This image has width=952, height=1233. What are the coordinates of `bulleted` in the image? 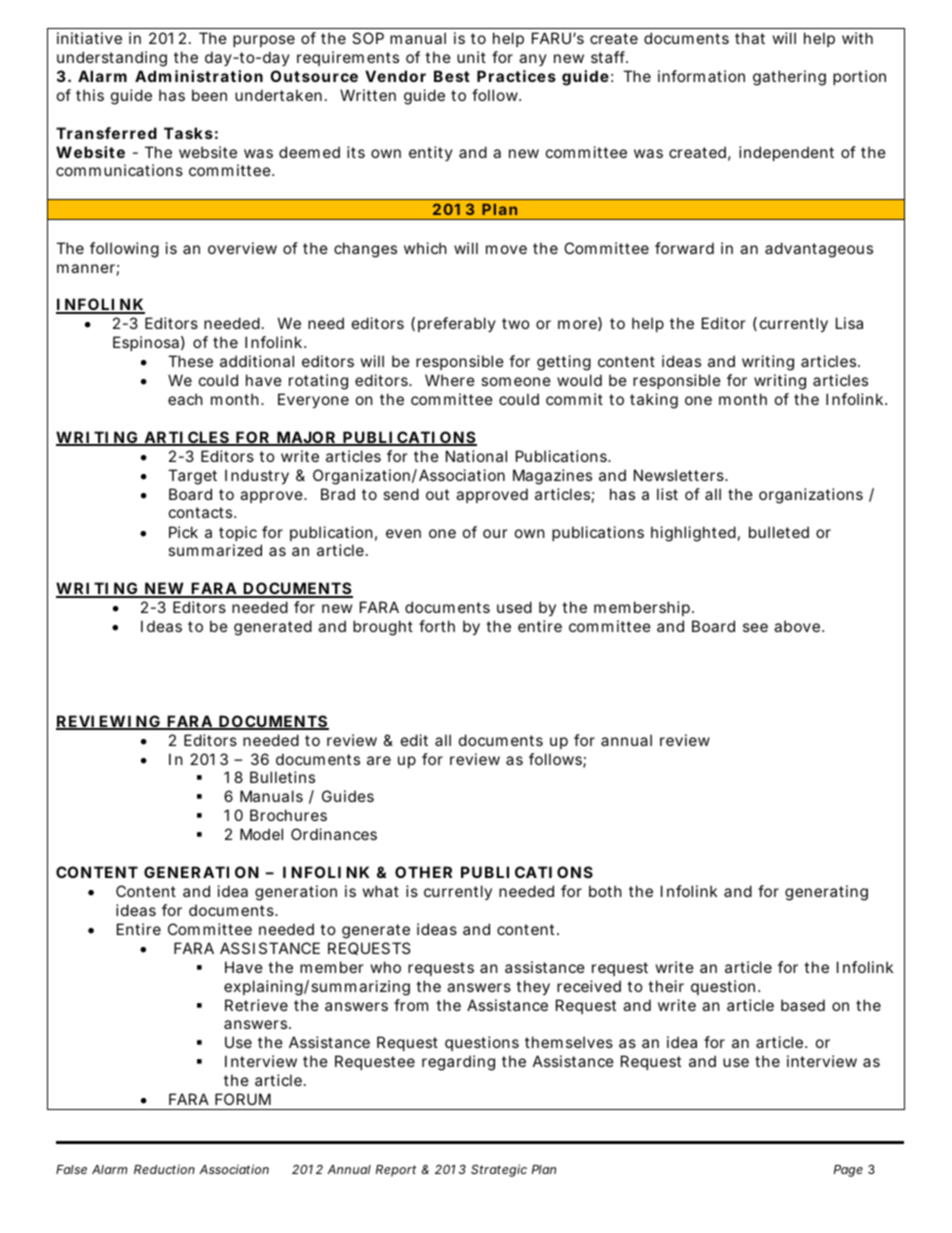 It's located at (779, 532).
